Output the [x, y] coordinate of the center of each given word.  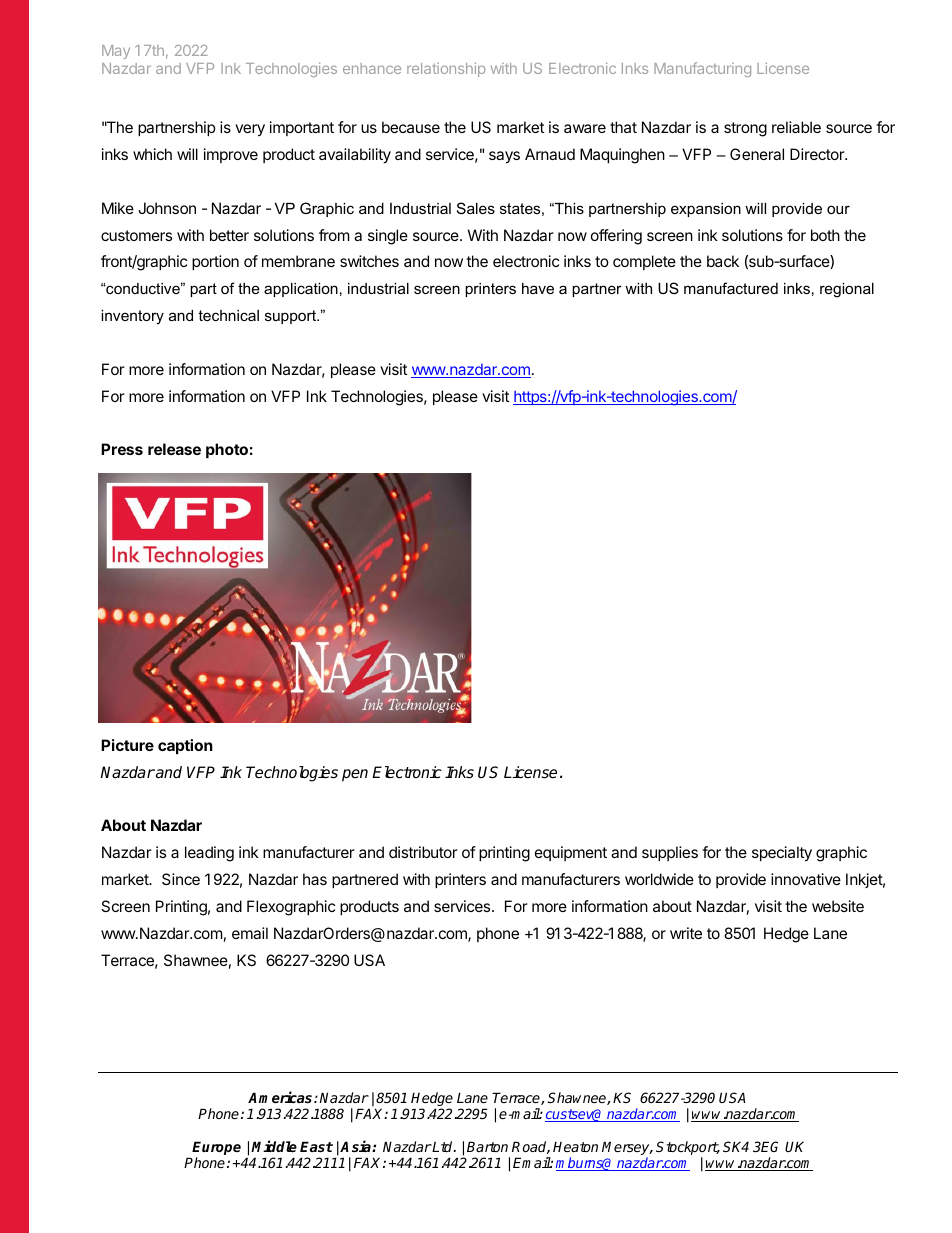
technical [228, 315]
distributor [423, 852]
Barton [487, 1146]
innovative [806, 879]
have [538, 288]
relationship [446, 69]
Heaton [575, 1147]
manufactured [731, 288]
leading [209, 854]
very [250, 130]
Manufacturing [702, 69]
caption [185, 746]
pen [355, 775]
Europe [216, 1148]
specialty [782, 854]
